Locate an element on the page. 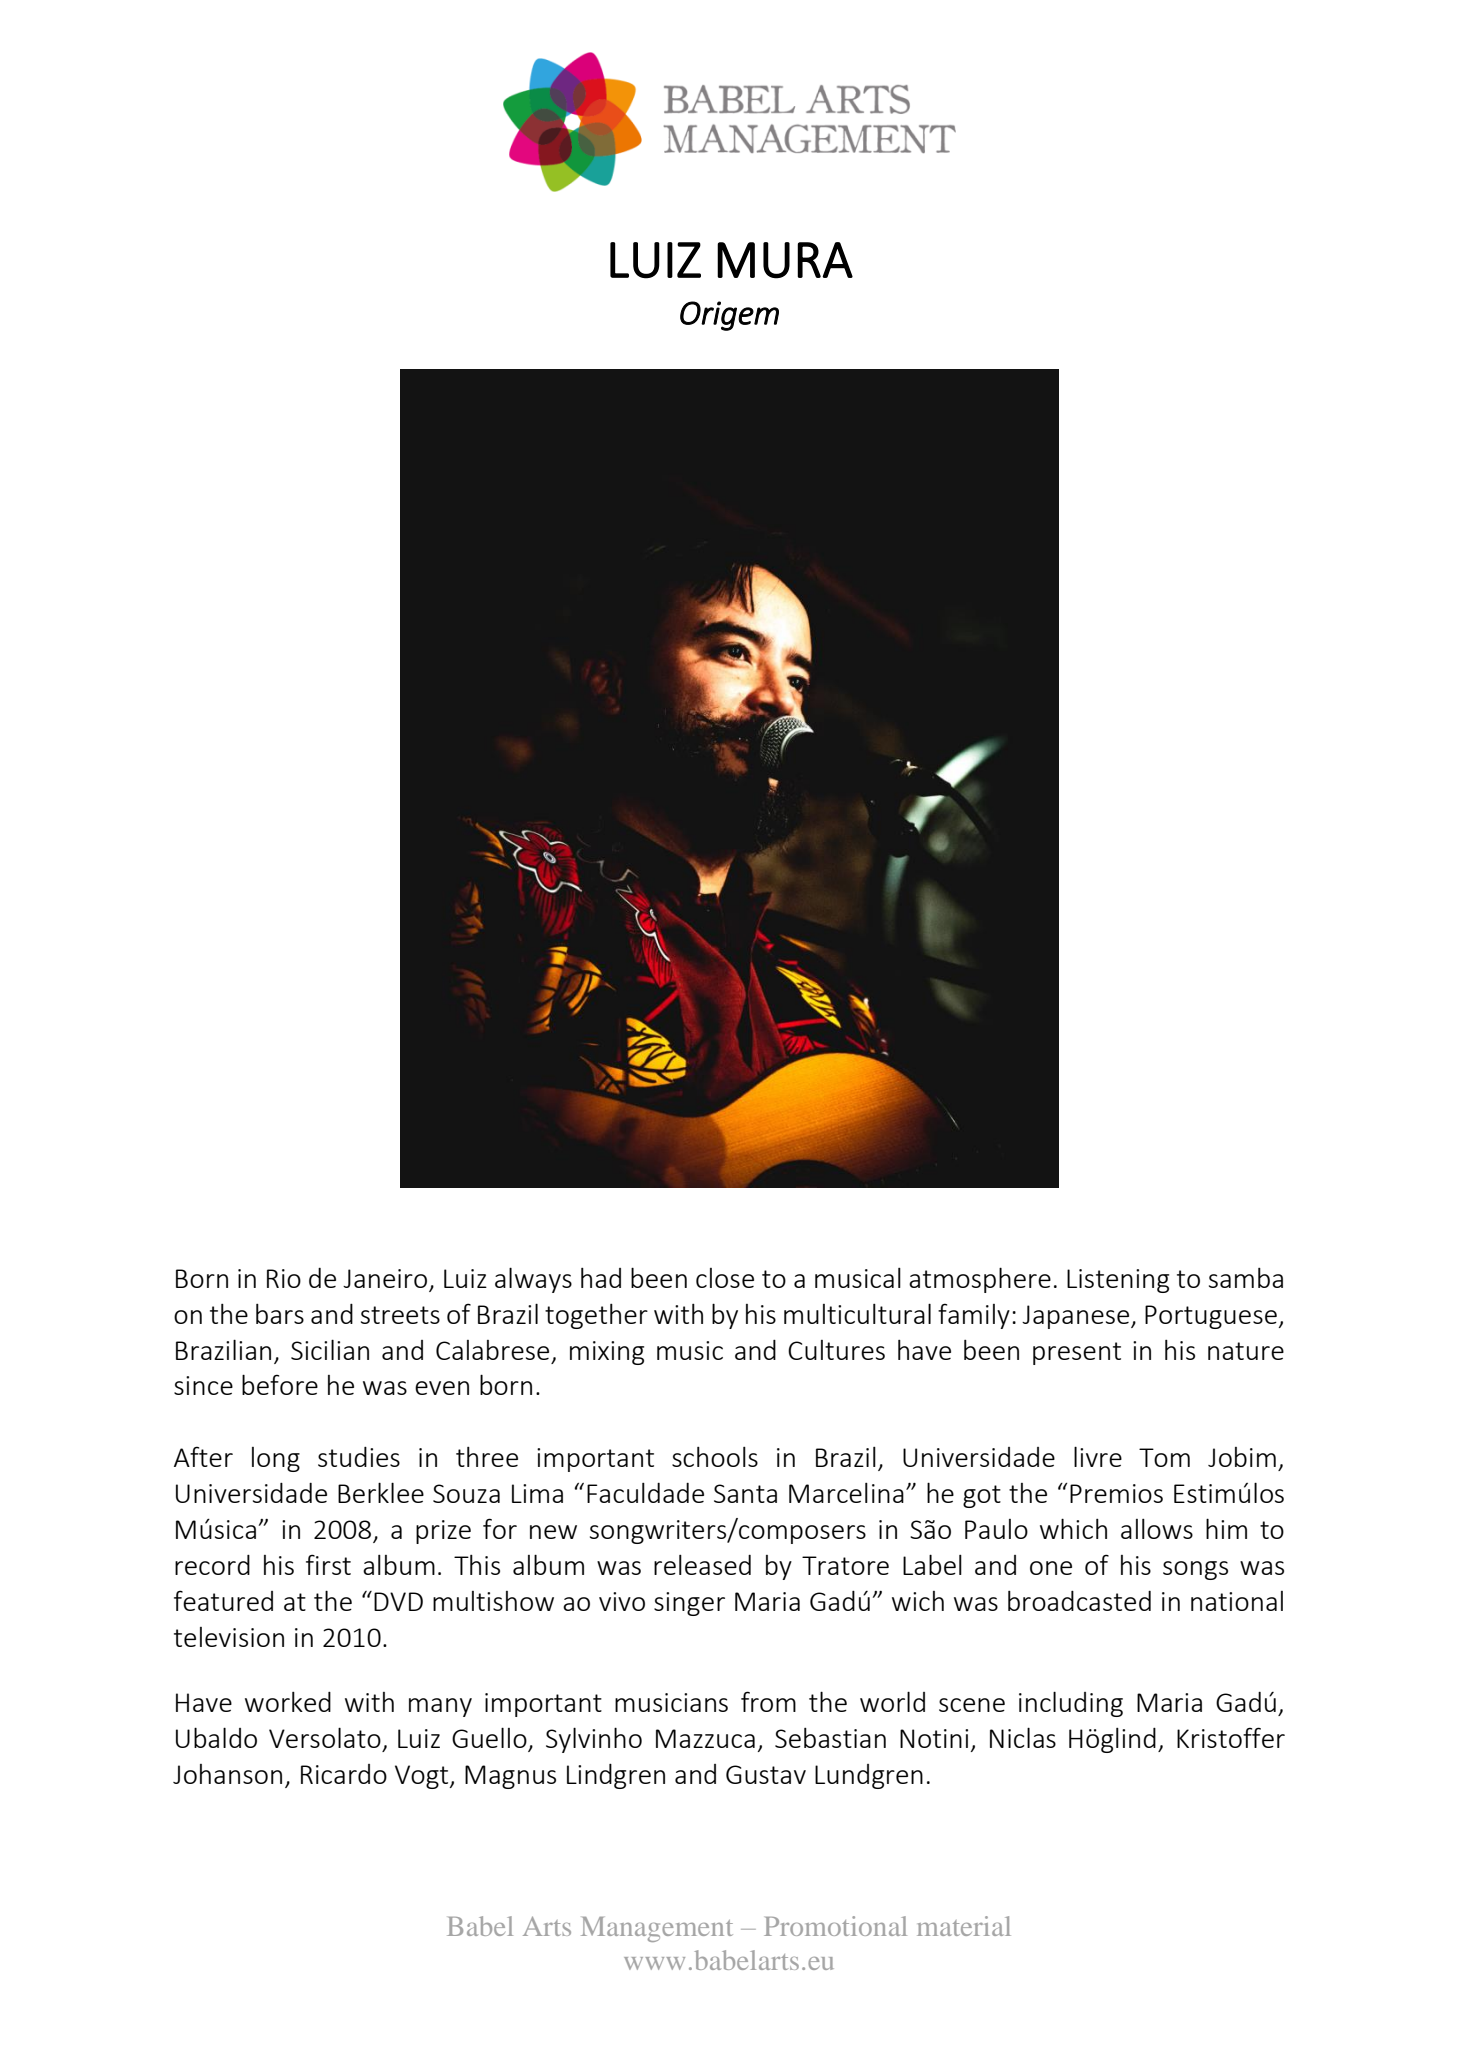 This image has width=1459, height=2063. Rio is located at coordinates (284, 1278).
